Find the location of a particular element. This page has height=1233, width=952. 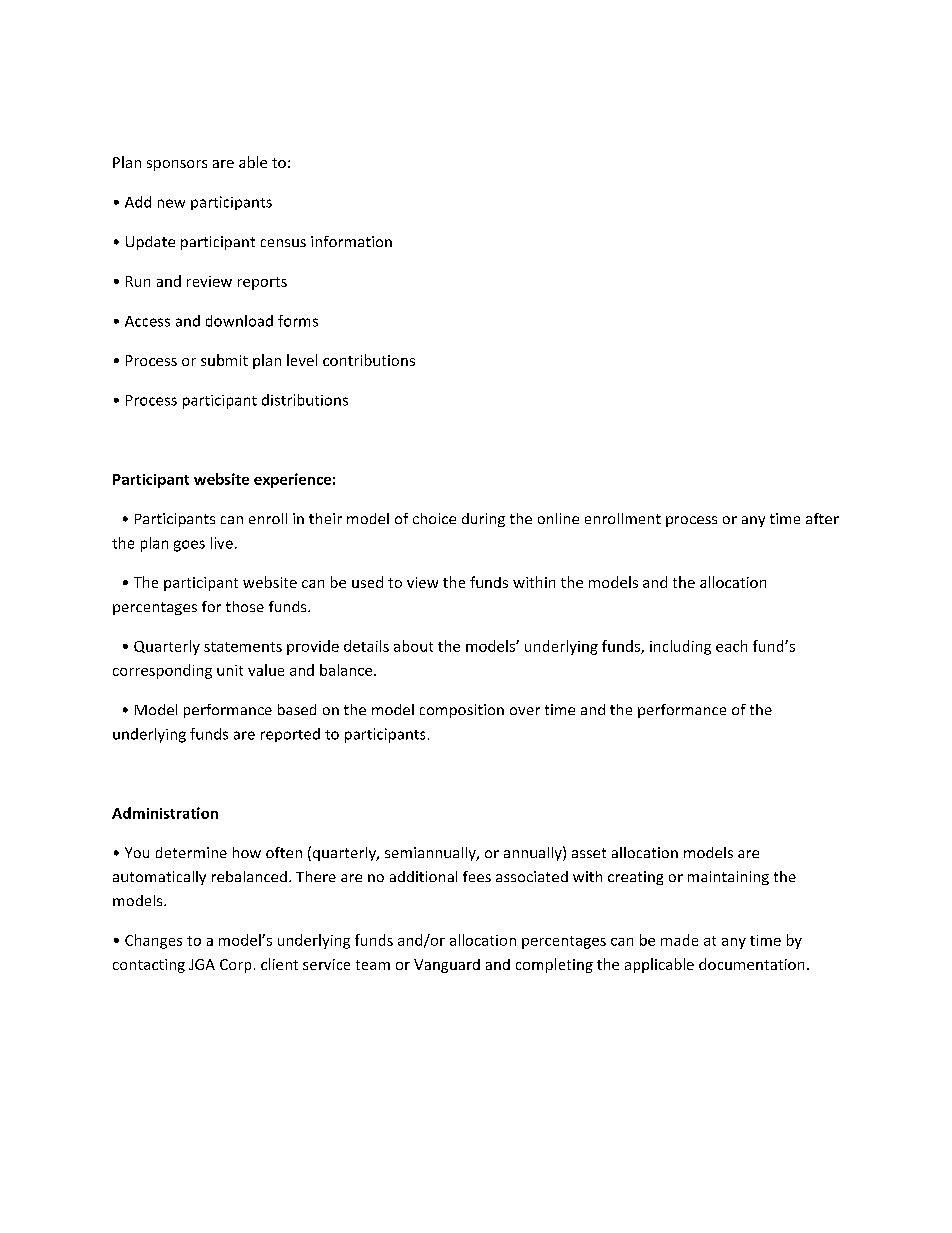

information is located at coordinates (351, 241).
